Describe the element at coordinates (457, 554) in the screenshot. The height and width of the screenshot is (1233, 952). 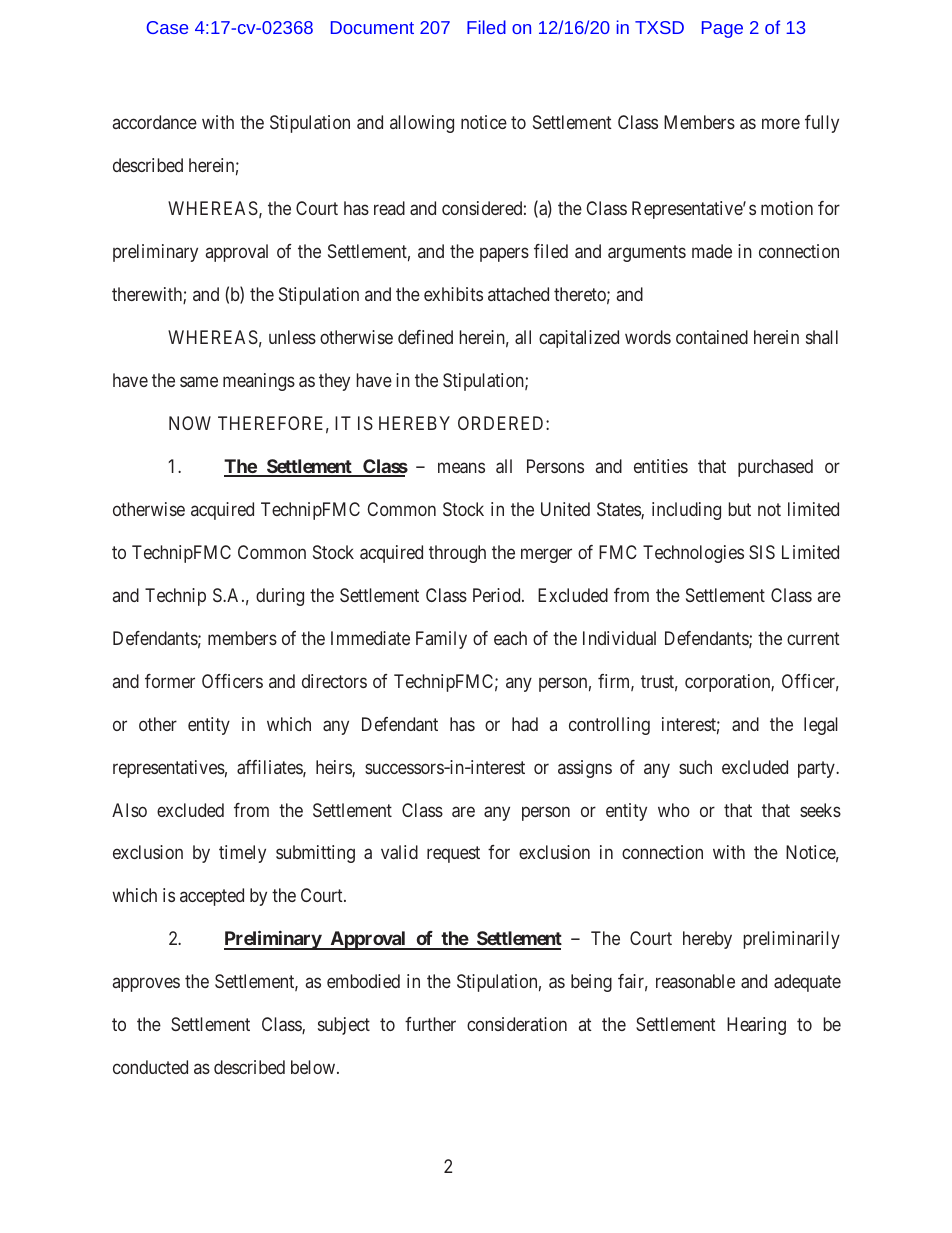
I see `through` at that location.
